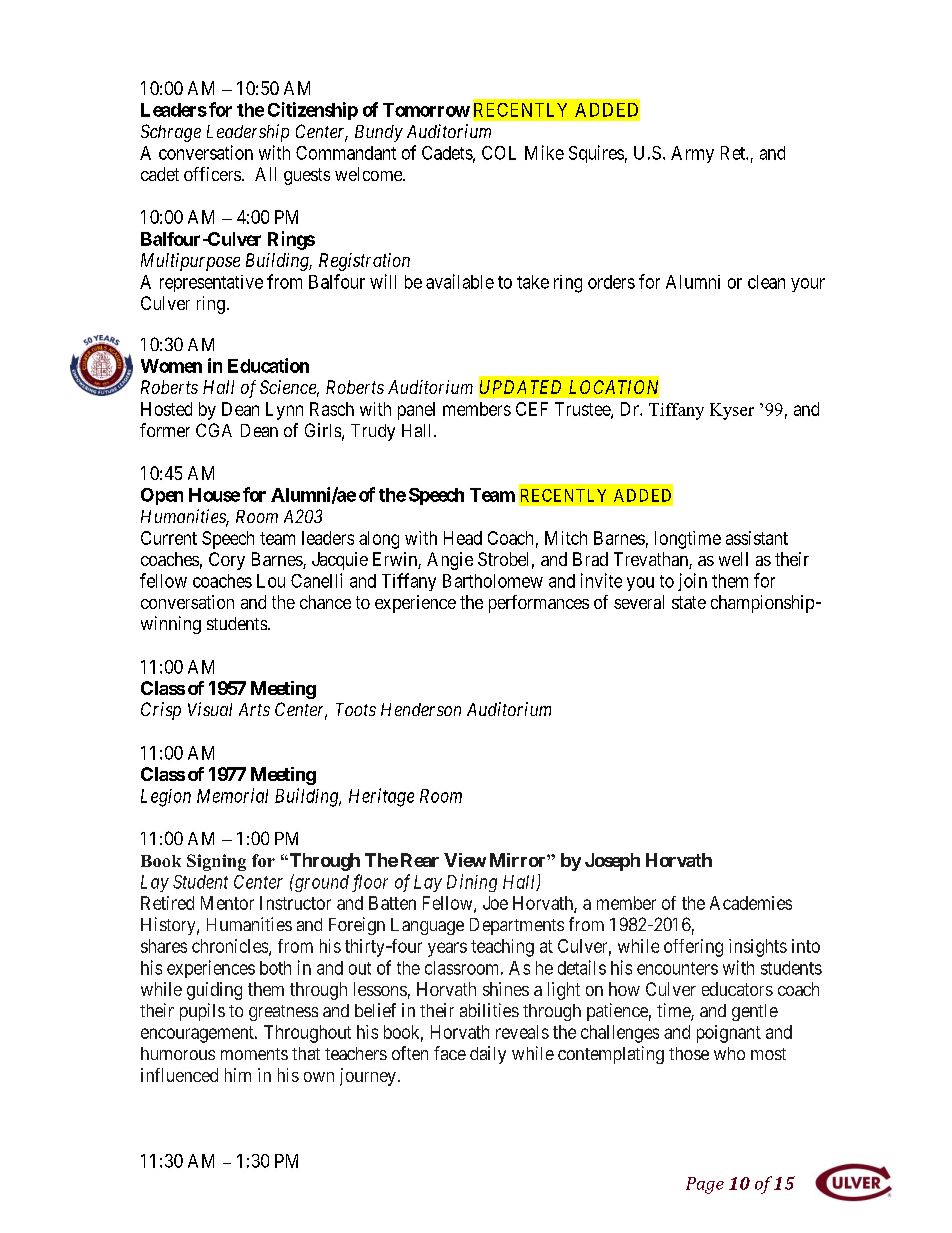 Image resolution: width=952 pixels, height=1233 pixels. What do you see at coordinates (227, 903) in the screenshot?
I see `Mentor` at bounding box center [227, 903].
